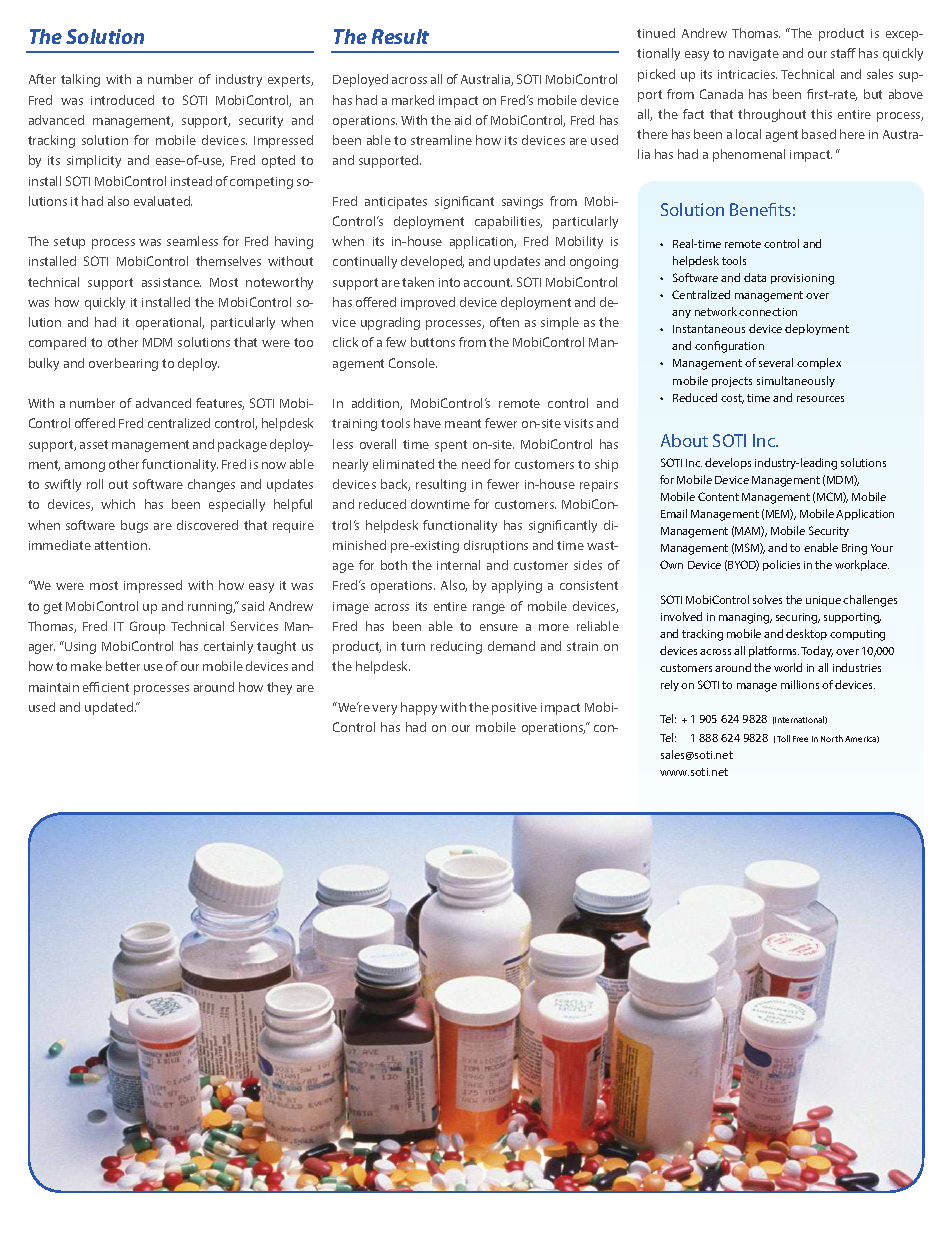 Image resolution: width=952 pixels, height=1233 pixels. I want to click on marked, so click(413, 100).
